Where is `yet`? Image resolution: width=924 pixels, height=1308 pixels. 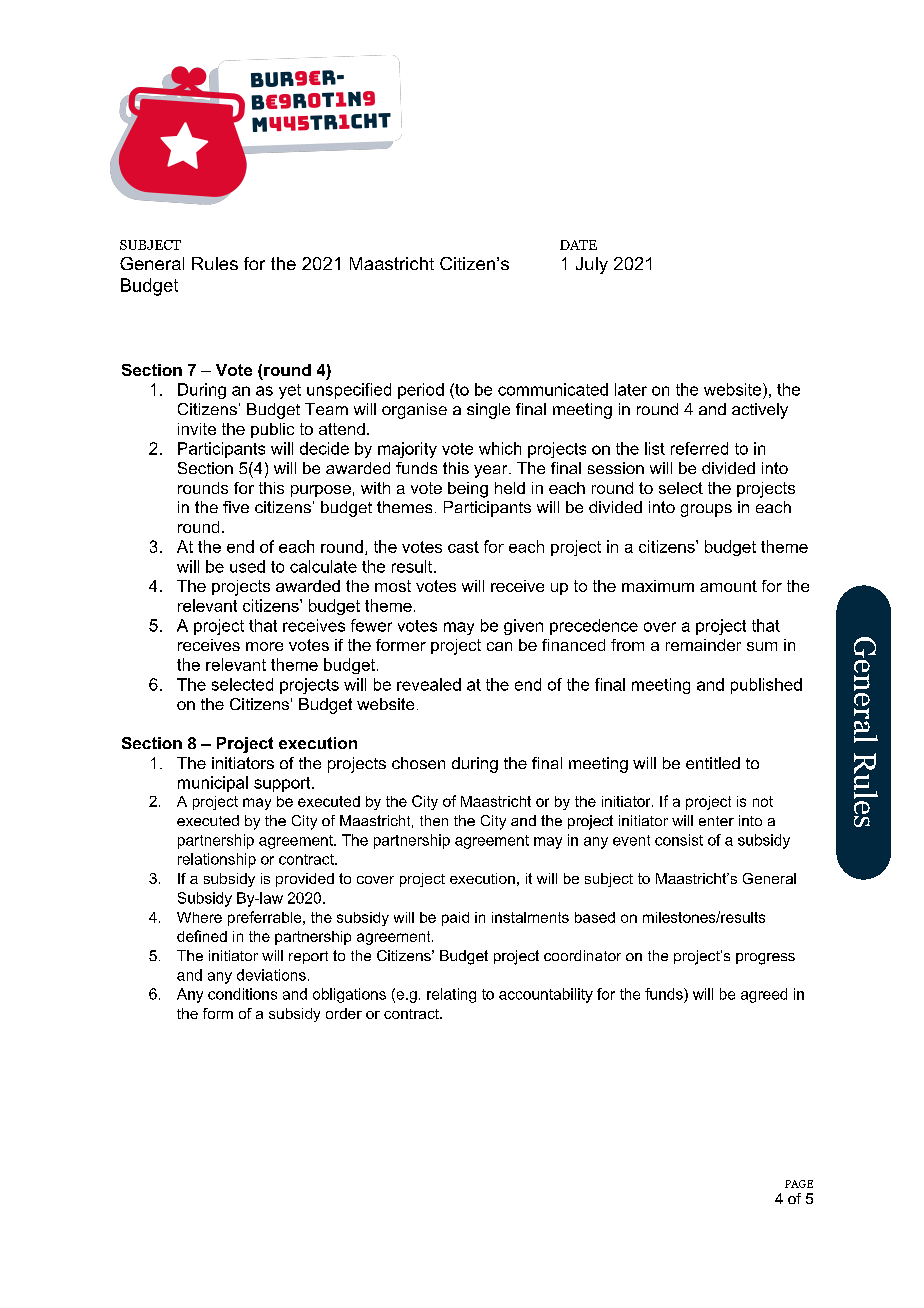
yet is located at coordinates (290, 391).
